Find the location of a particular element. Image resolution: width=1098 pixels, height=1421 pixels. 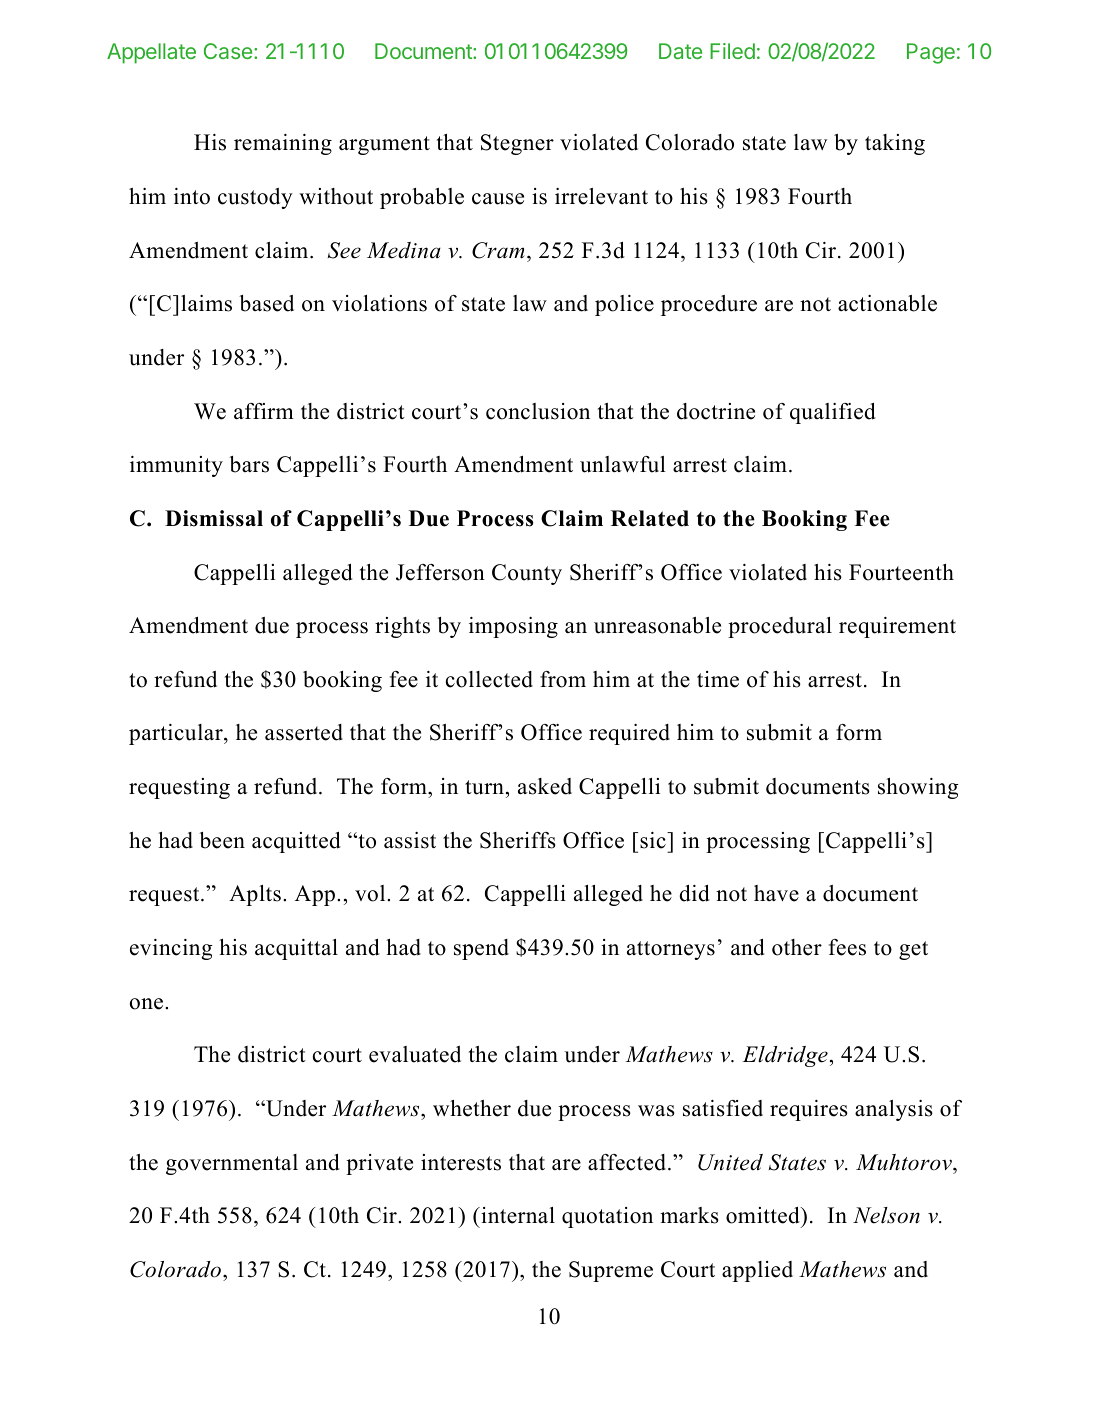

qualified is located at coordinates (833, 413).
